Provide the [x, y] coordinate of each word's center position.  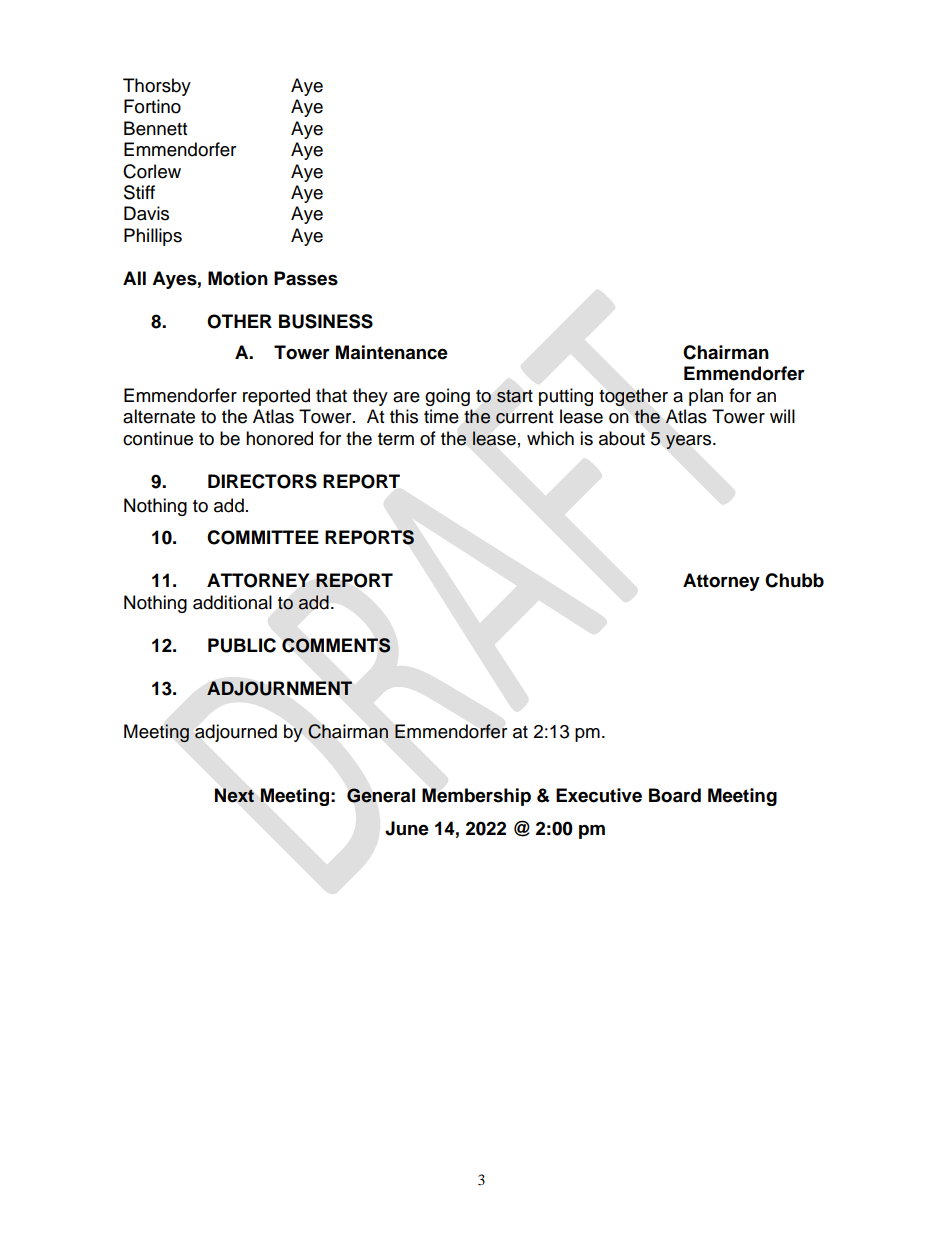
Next [234, 795]
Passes [306, 278]
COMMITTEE [263, 537]
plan [706, 397]
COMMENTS [336, 645]
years [690, 442]
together [633, 397]
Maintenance [392, 352]
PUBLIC [242, 645]
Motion [238, 278]
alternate [159, 416]
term [396, 439]
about [622, 438]
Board [675, 795]
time [441, 416]
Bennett [155, 128]
